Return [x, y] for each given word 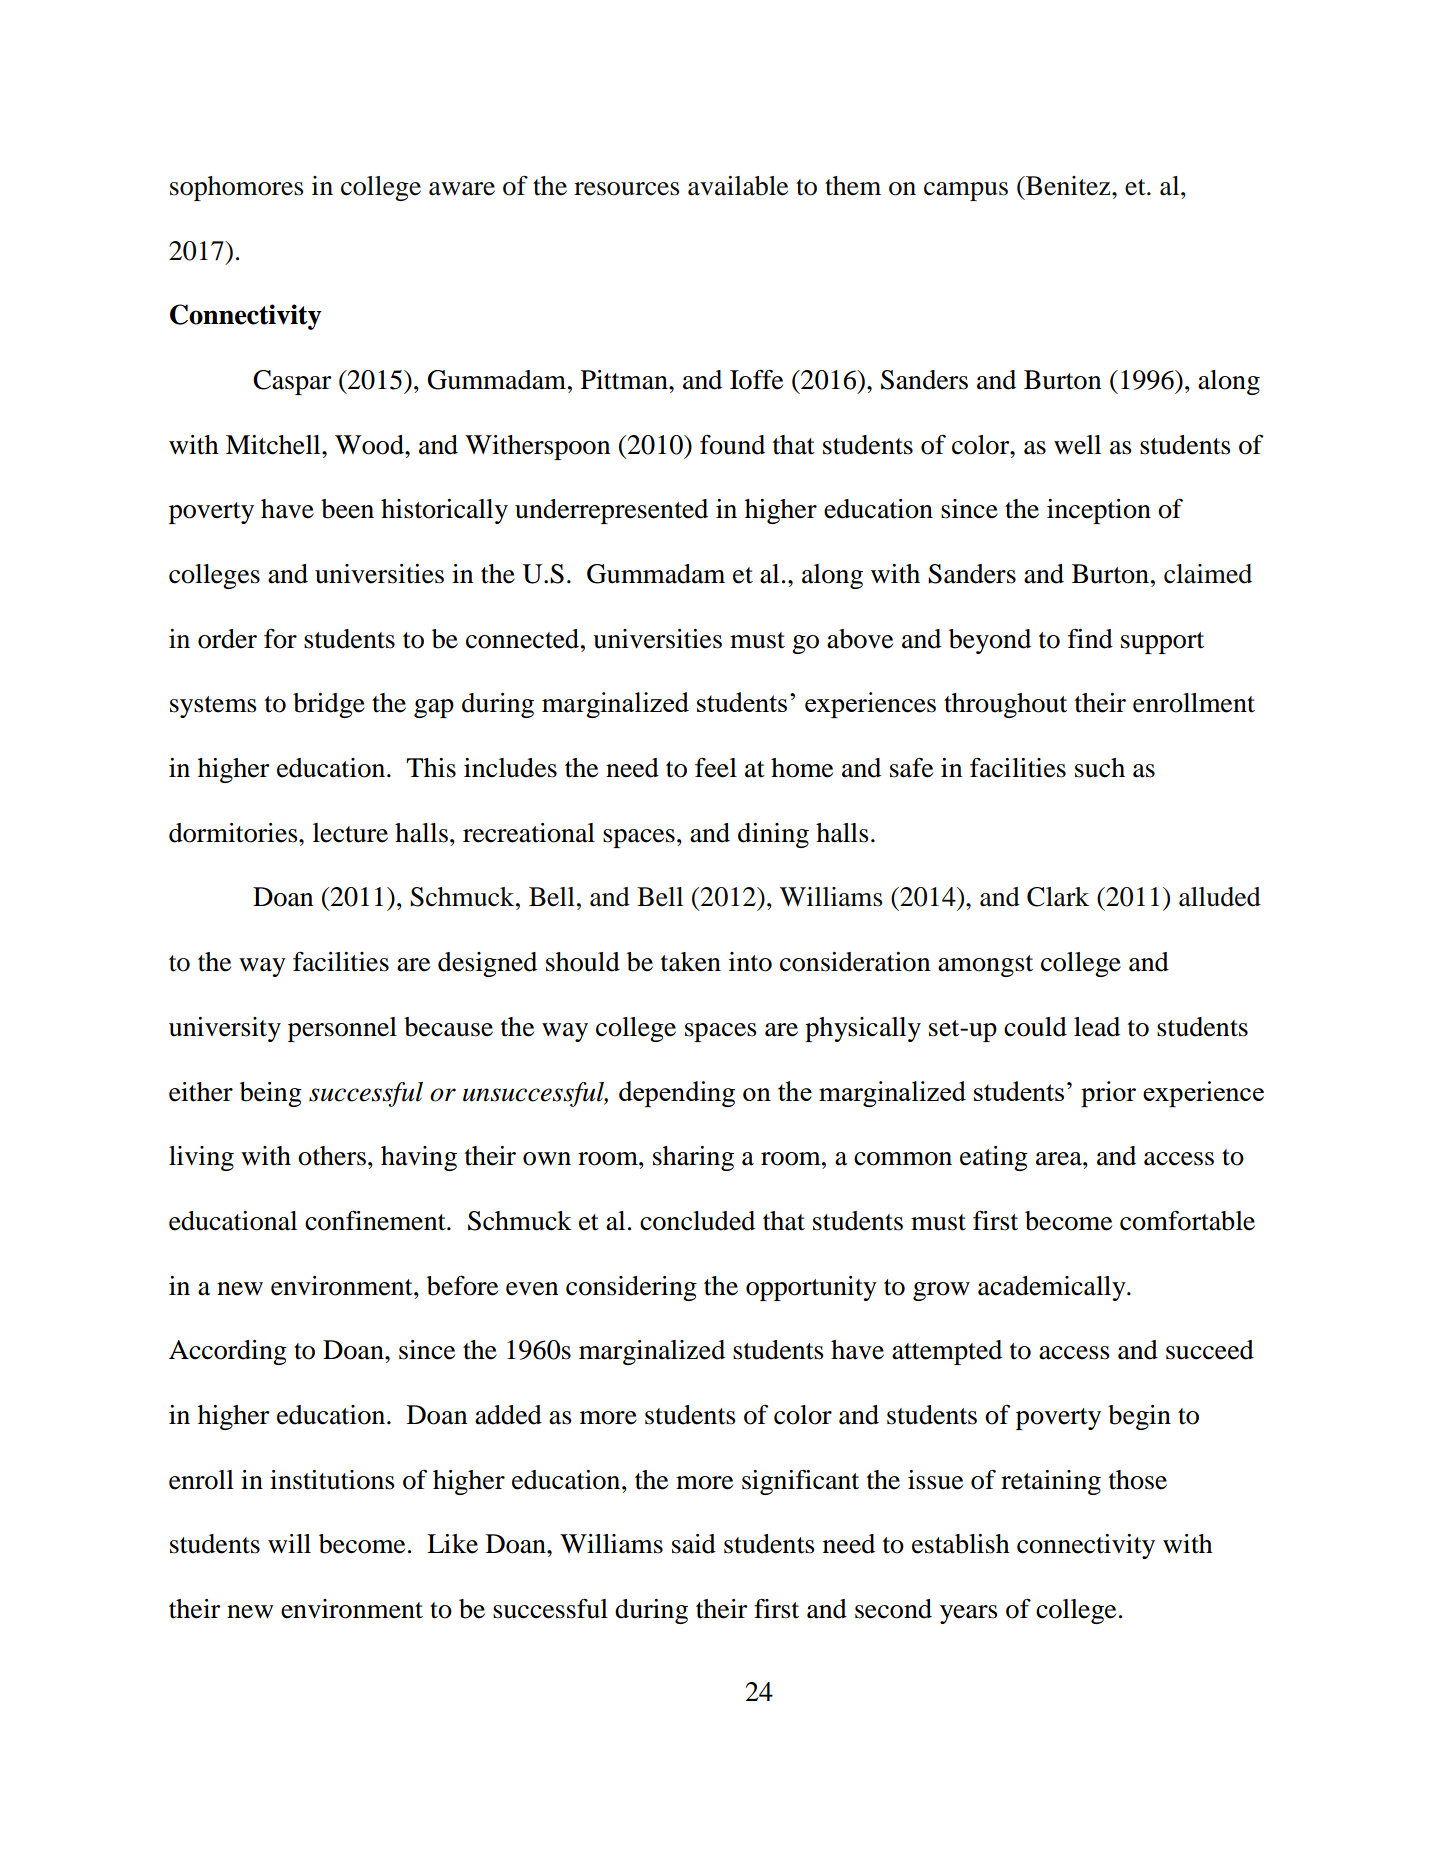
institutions [332, 1480]
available [738, 186]
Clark [1058, 897]
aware [462, 189]
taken [691, 962]
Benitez [1068, 186]
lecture [350, 833]
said [694, 1544]
